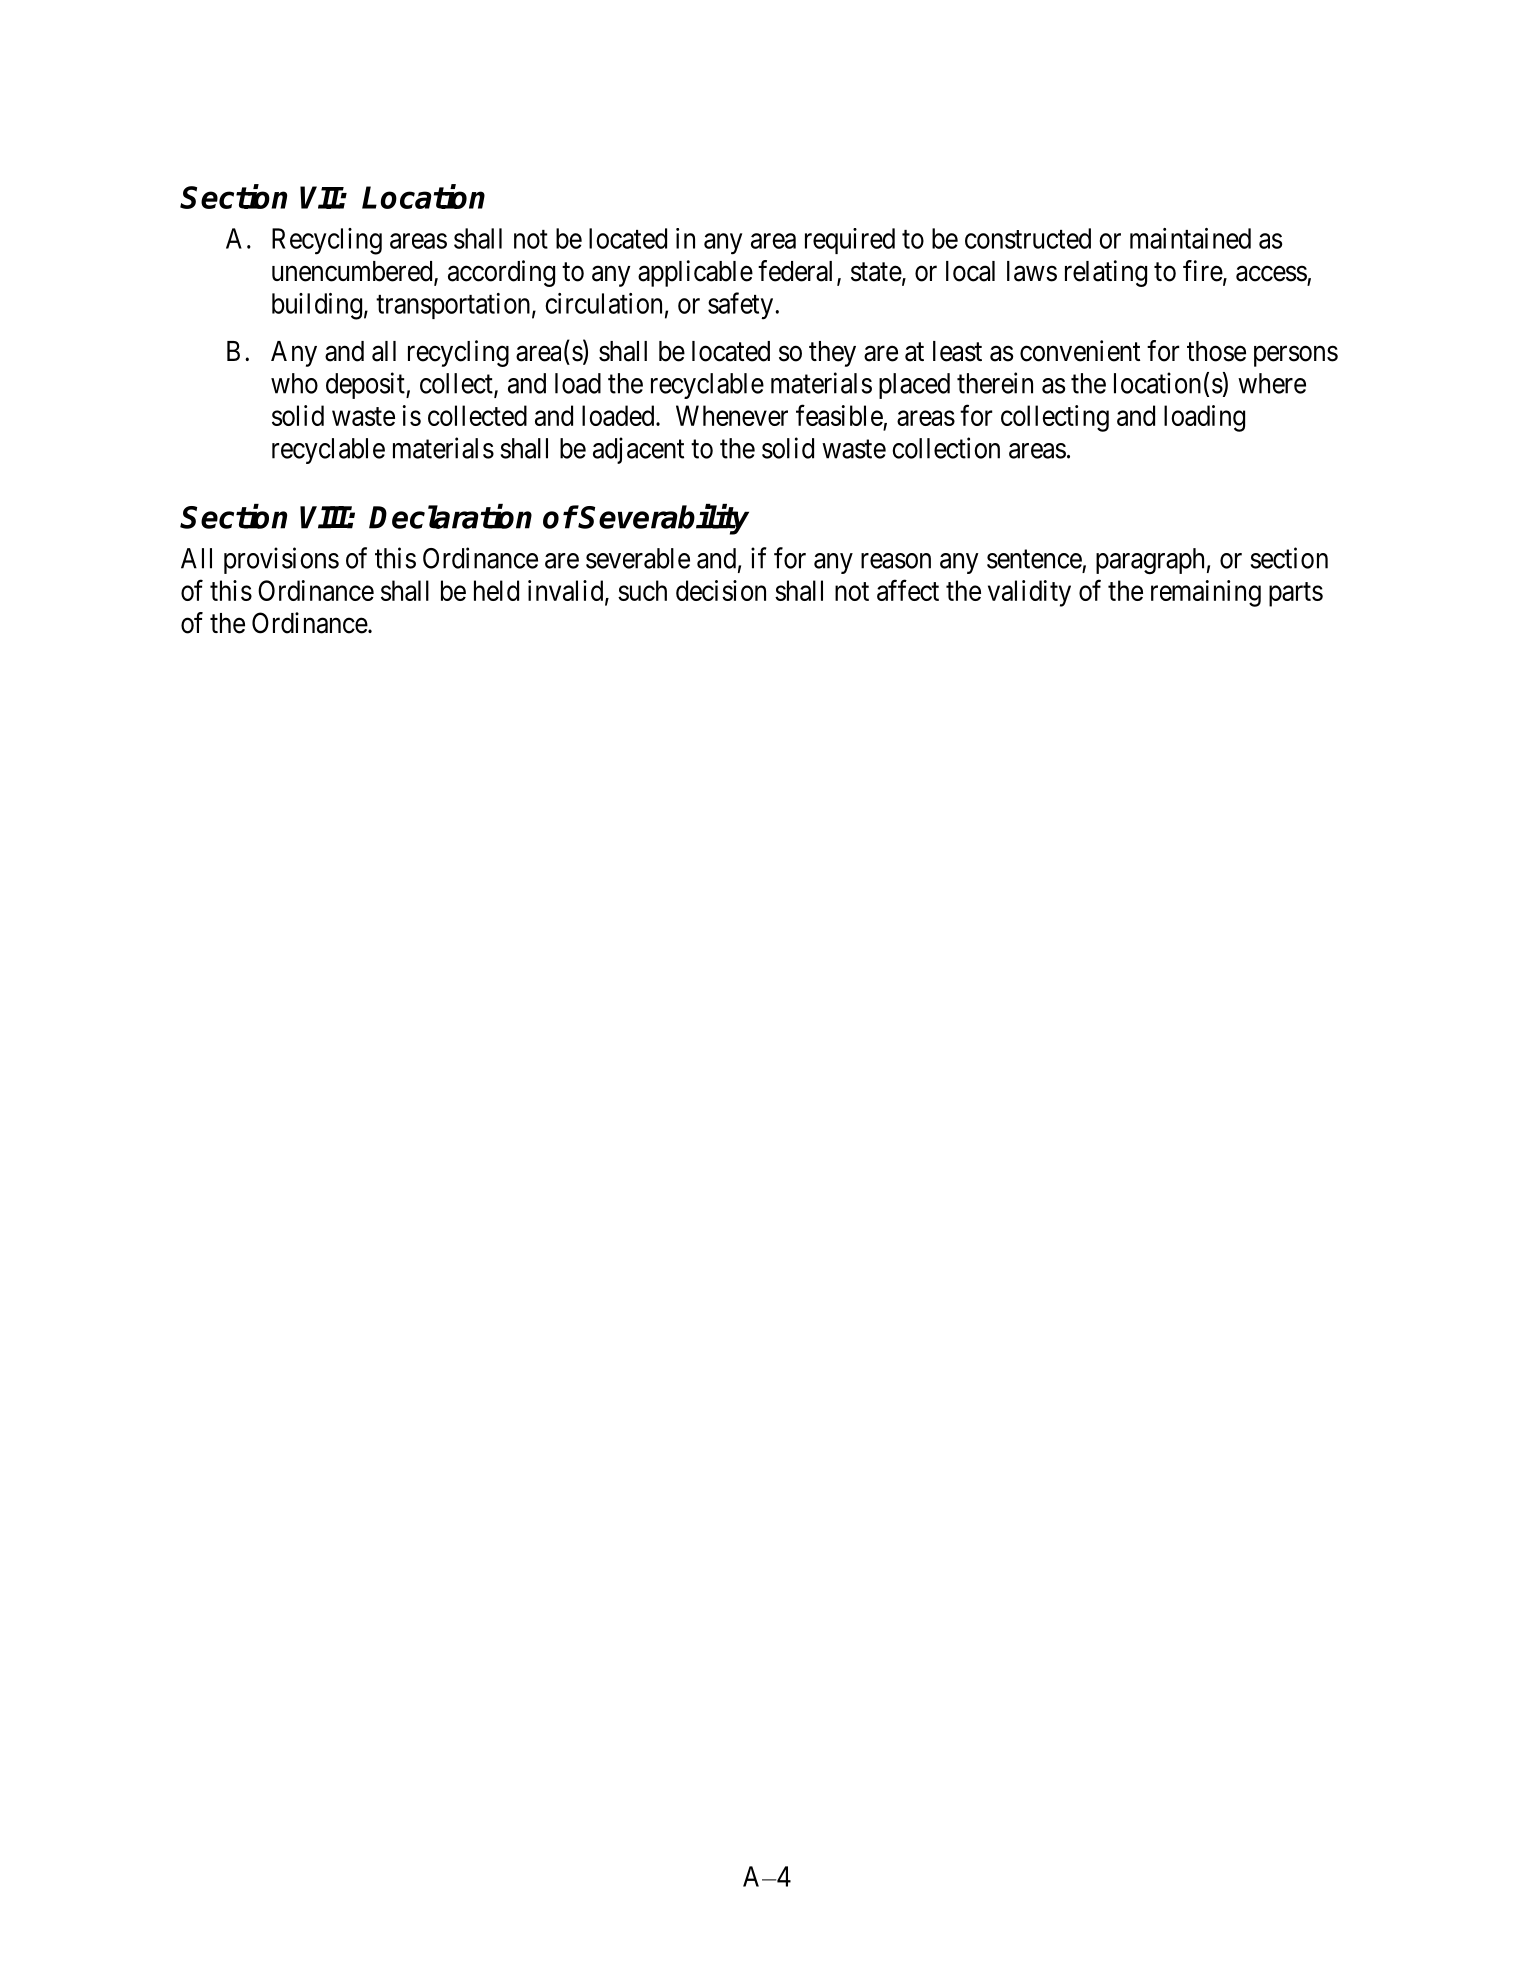 The height and width of the document is (1983, 1532). I want to click on deposit, so click(366, 385).
